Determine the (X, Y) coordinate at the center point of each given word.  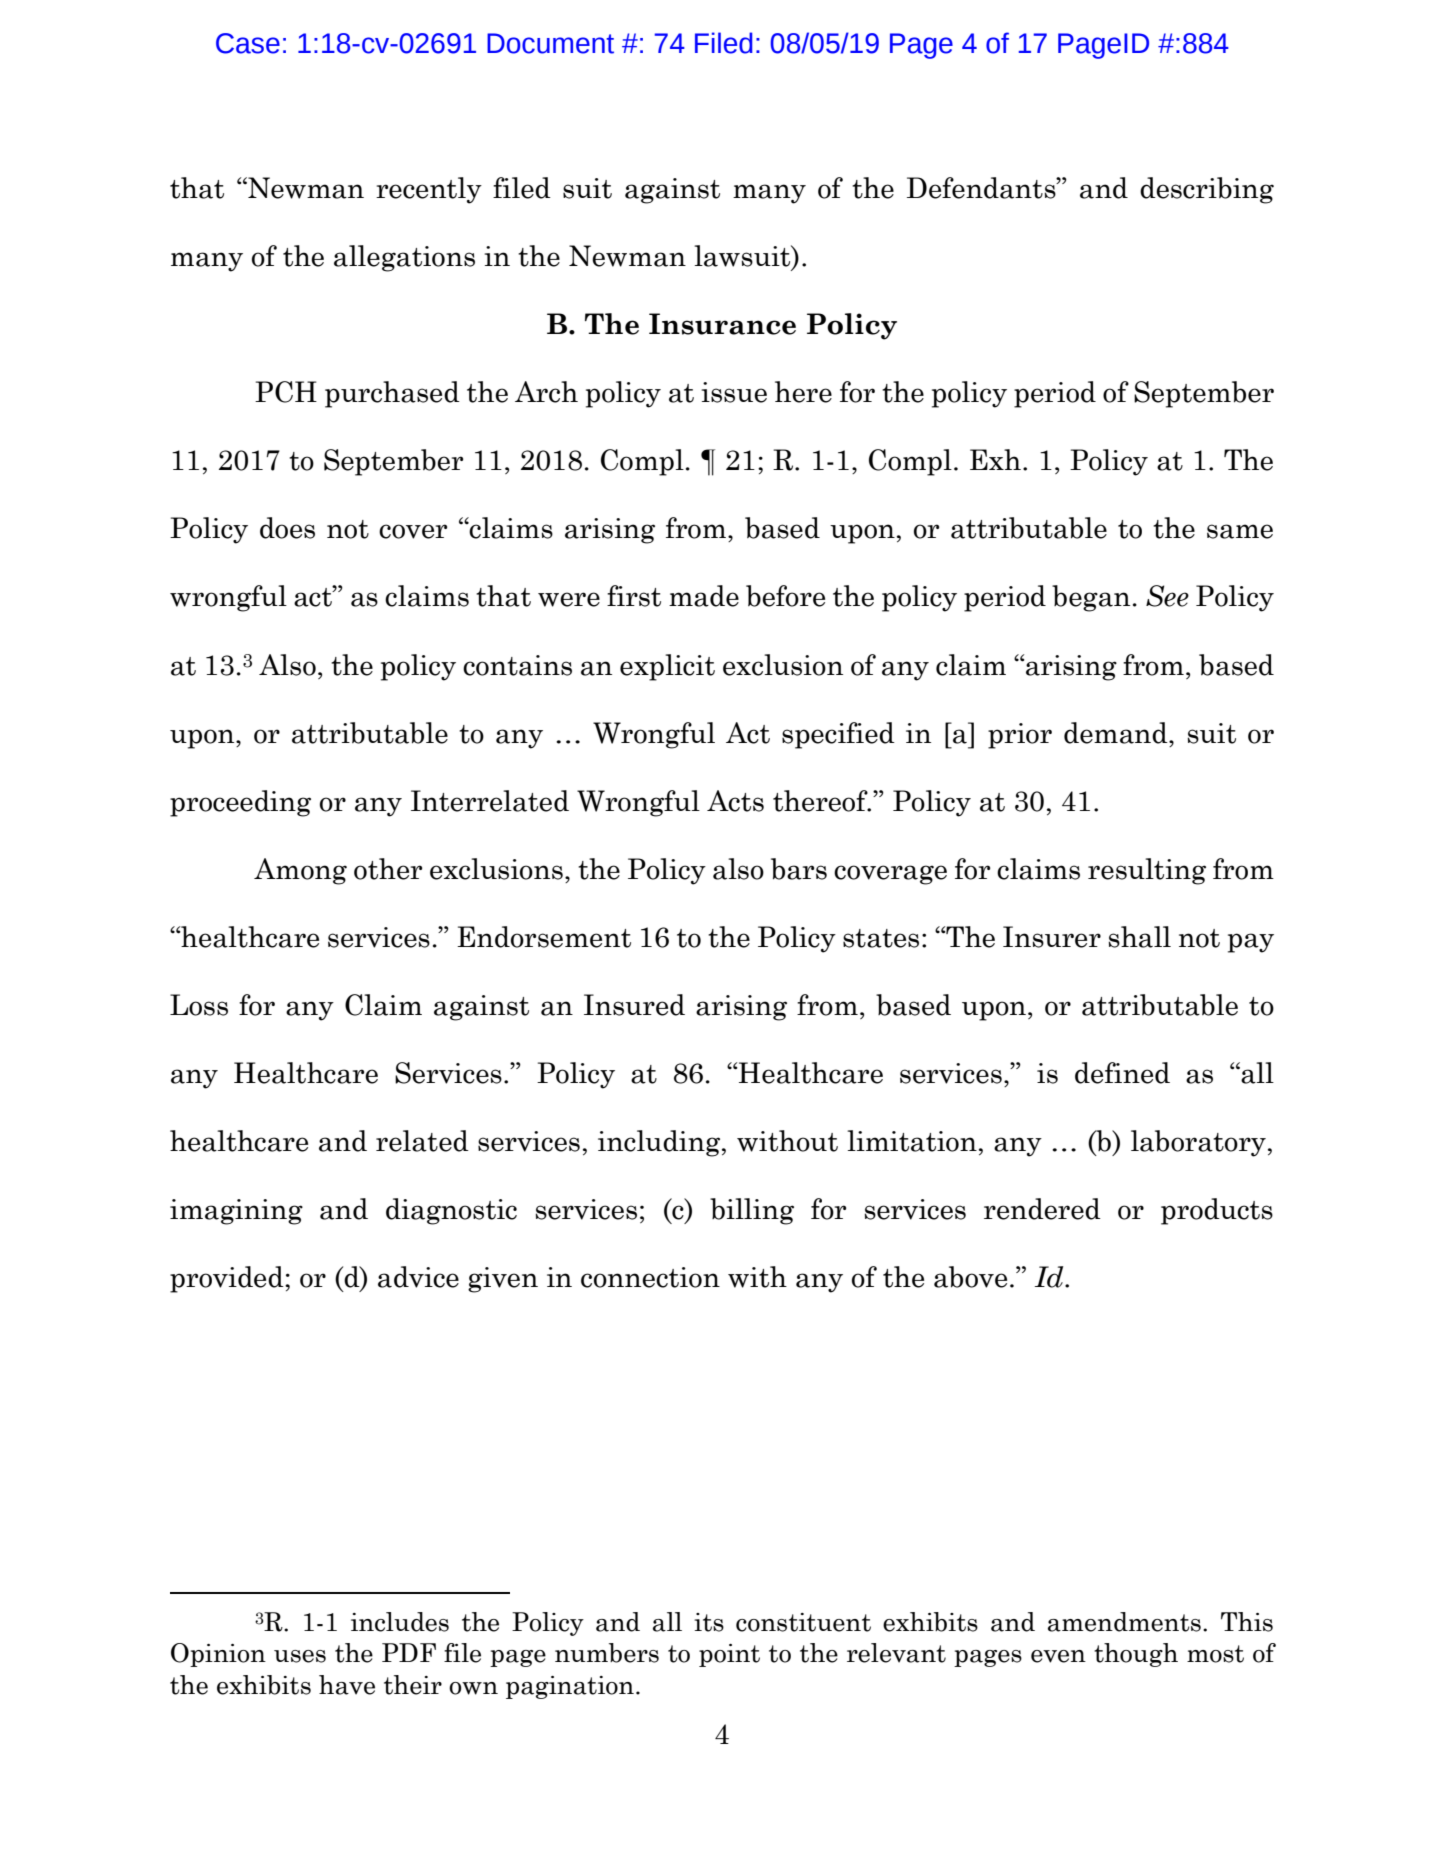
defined (1122, 1073)
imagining (236, 1212)
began (1091, 598)
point (729, 1655)
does (287, 528)
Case (248, 43)
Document (550, 43)
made (704, 596)
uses (300, 1656)
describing (1207, 190)
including (660, 1143)
